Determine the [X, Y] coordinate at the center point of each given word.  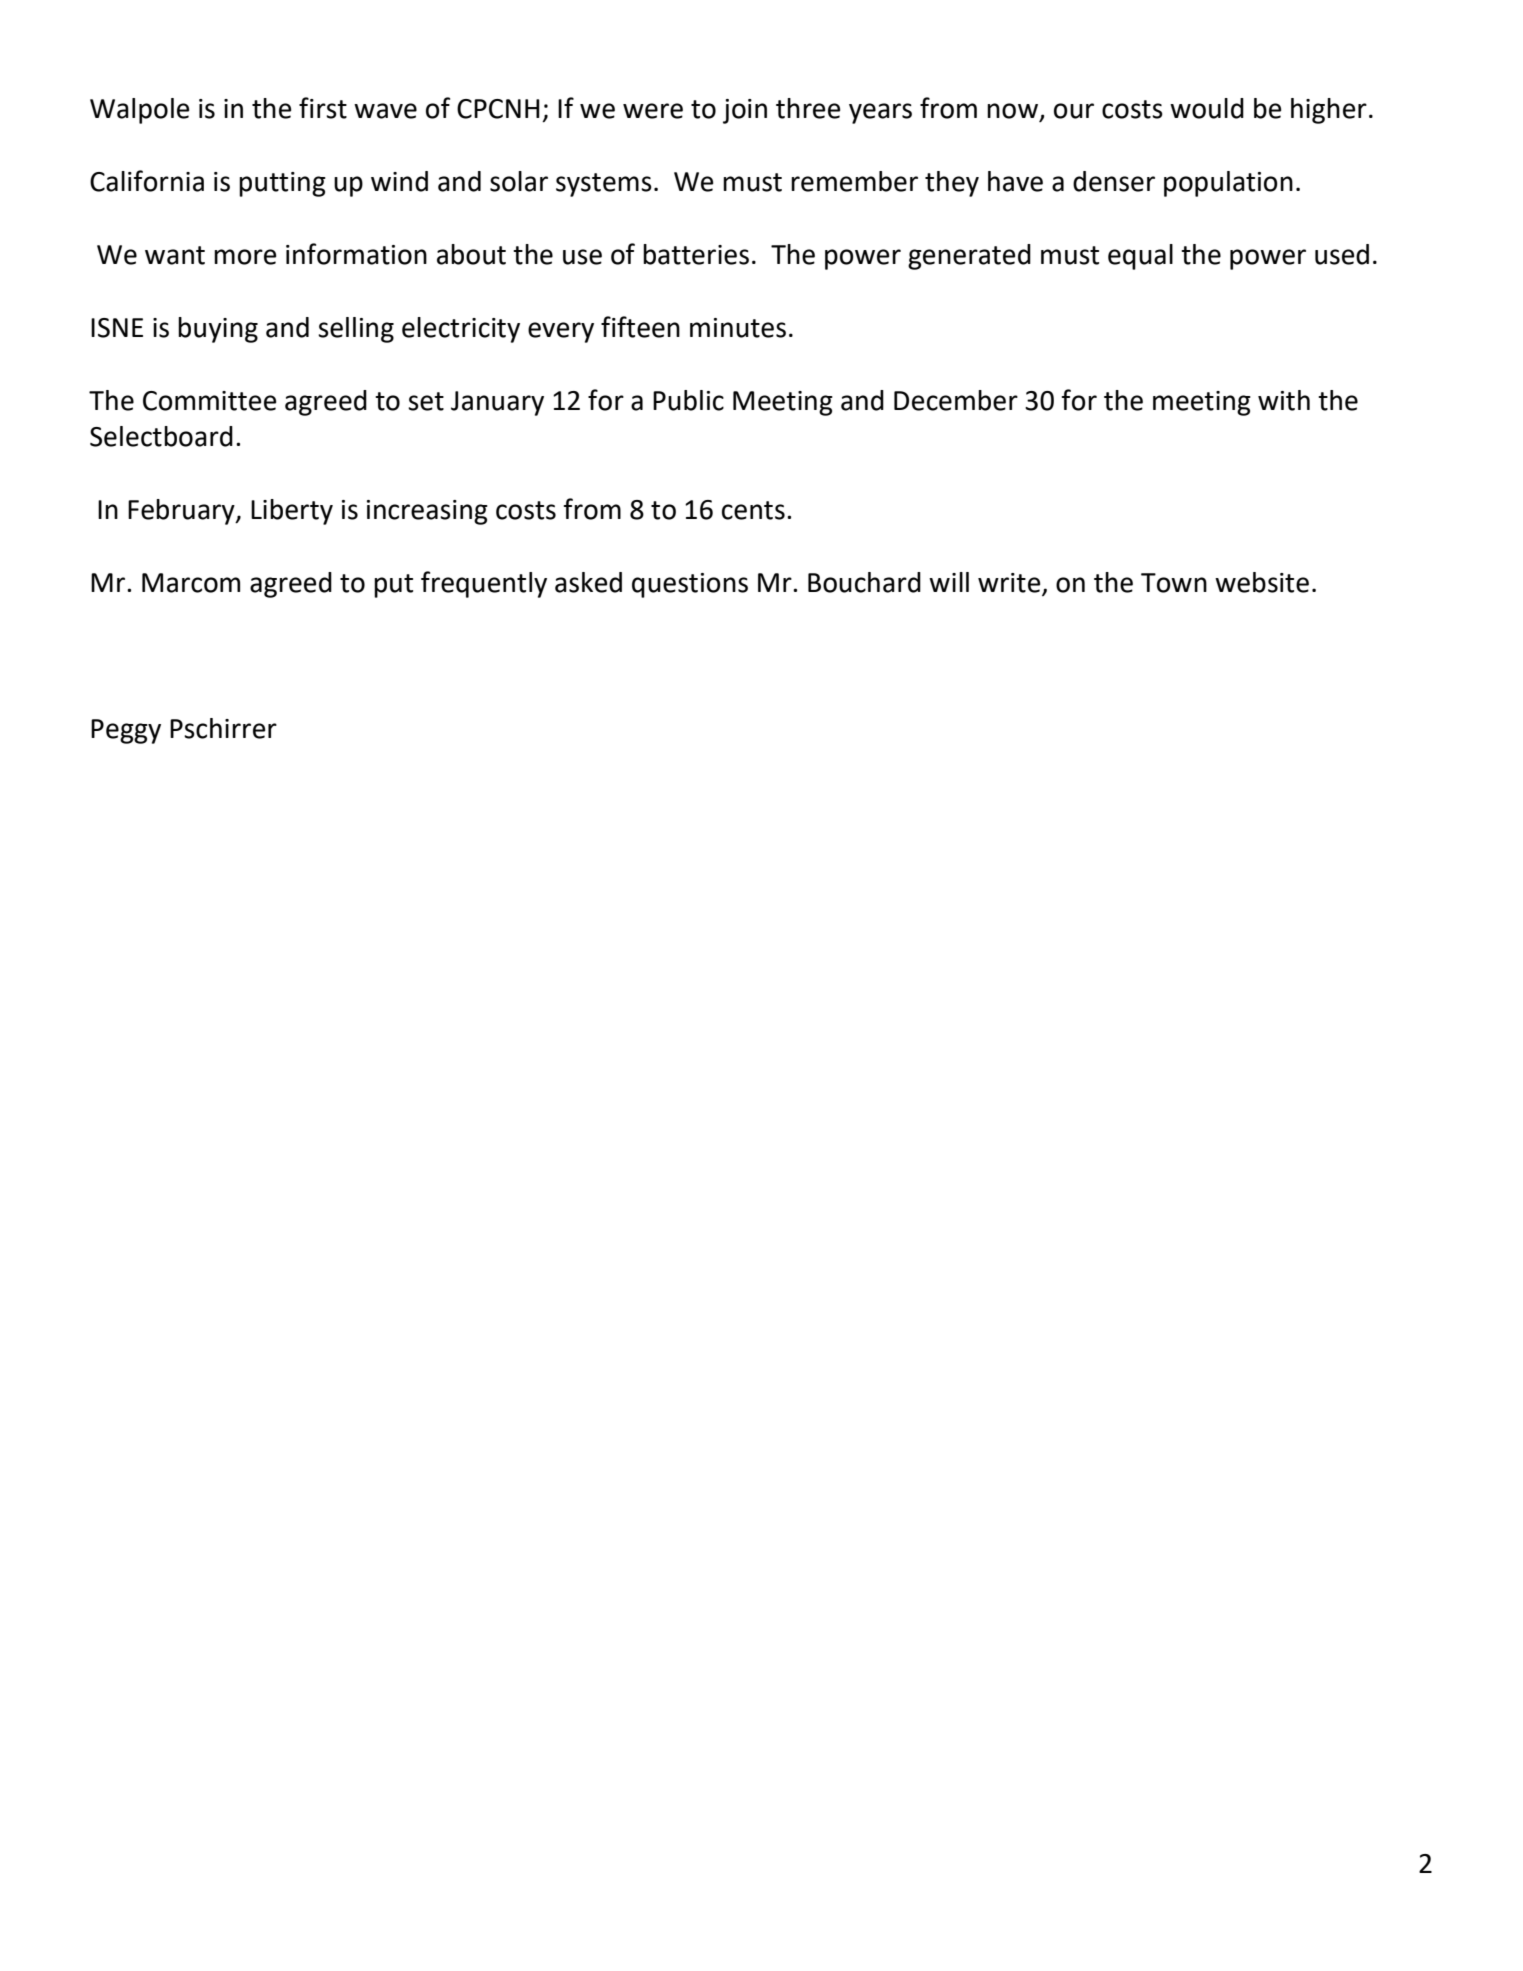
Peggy [126, 731]
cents [753, 510]
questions [690, 585]
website [1262, 582]
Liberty [292, 512]
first [323, 108]
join [745, 111]
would [1207, 108]
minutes [738, 328]
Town [1174, 583]
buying [218, 330]
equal [1140, 257]
